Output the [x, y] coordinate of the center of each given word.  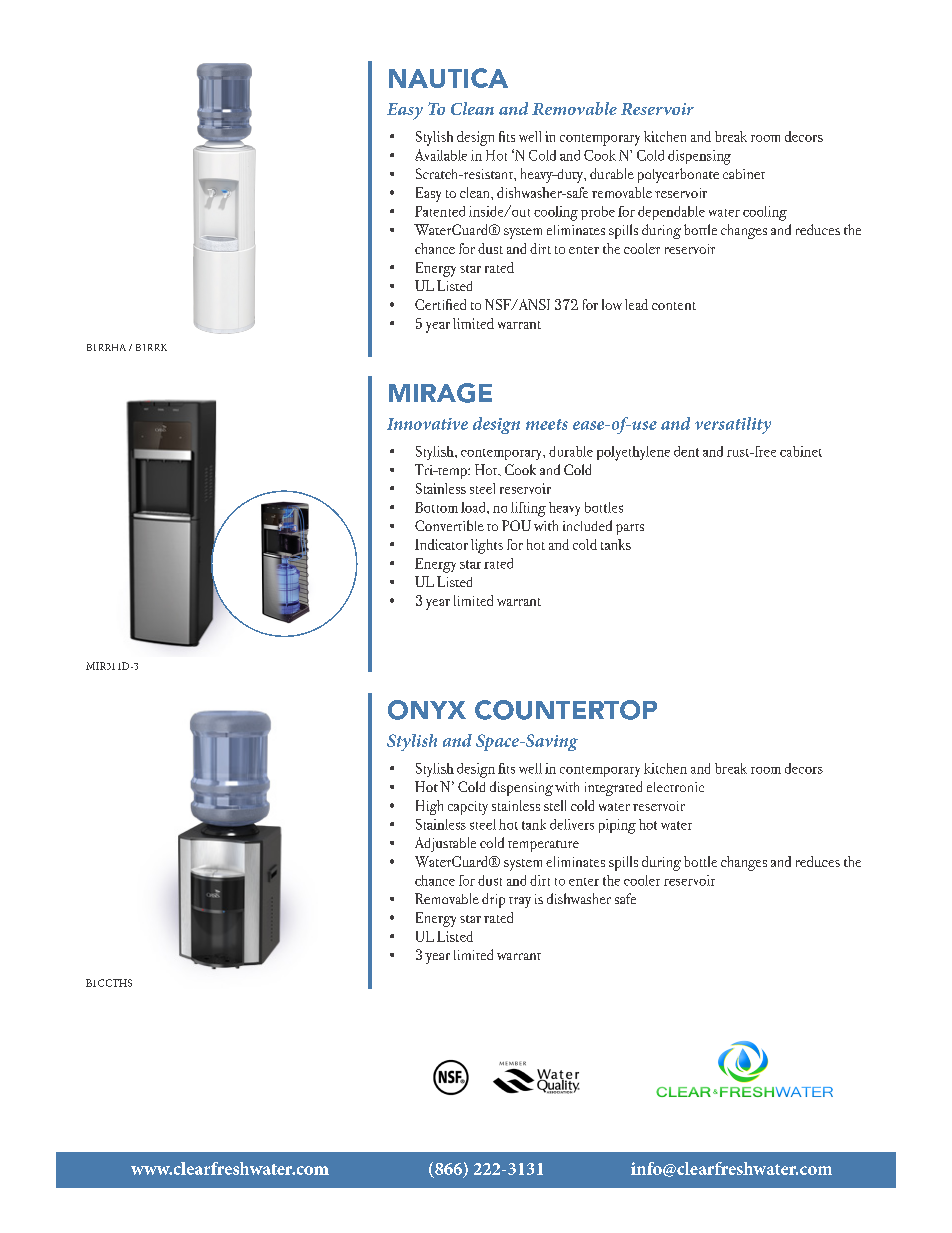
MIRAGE [440, 393]
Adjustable [445, 844]
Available [441, 155]
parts [630, 529]
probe [598, 213]
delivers [572, 824]
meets [547, 424]
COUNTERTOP [566, 710]
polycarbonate [678, 175]
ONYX [427, 710]
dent [686, 451]
